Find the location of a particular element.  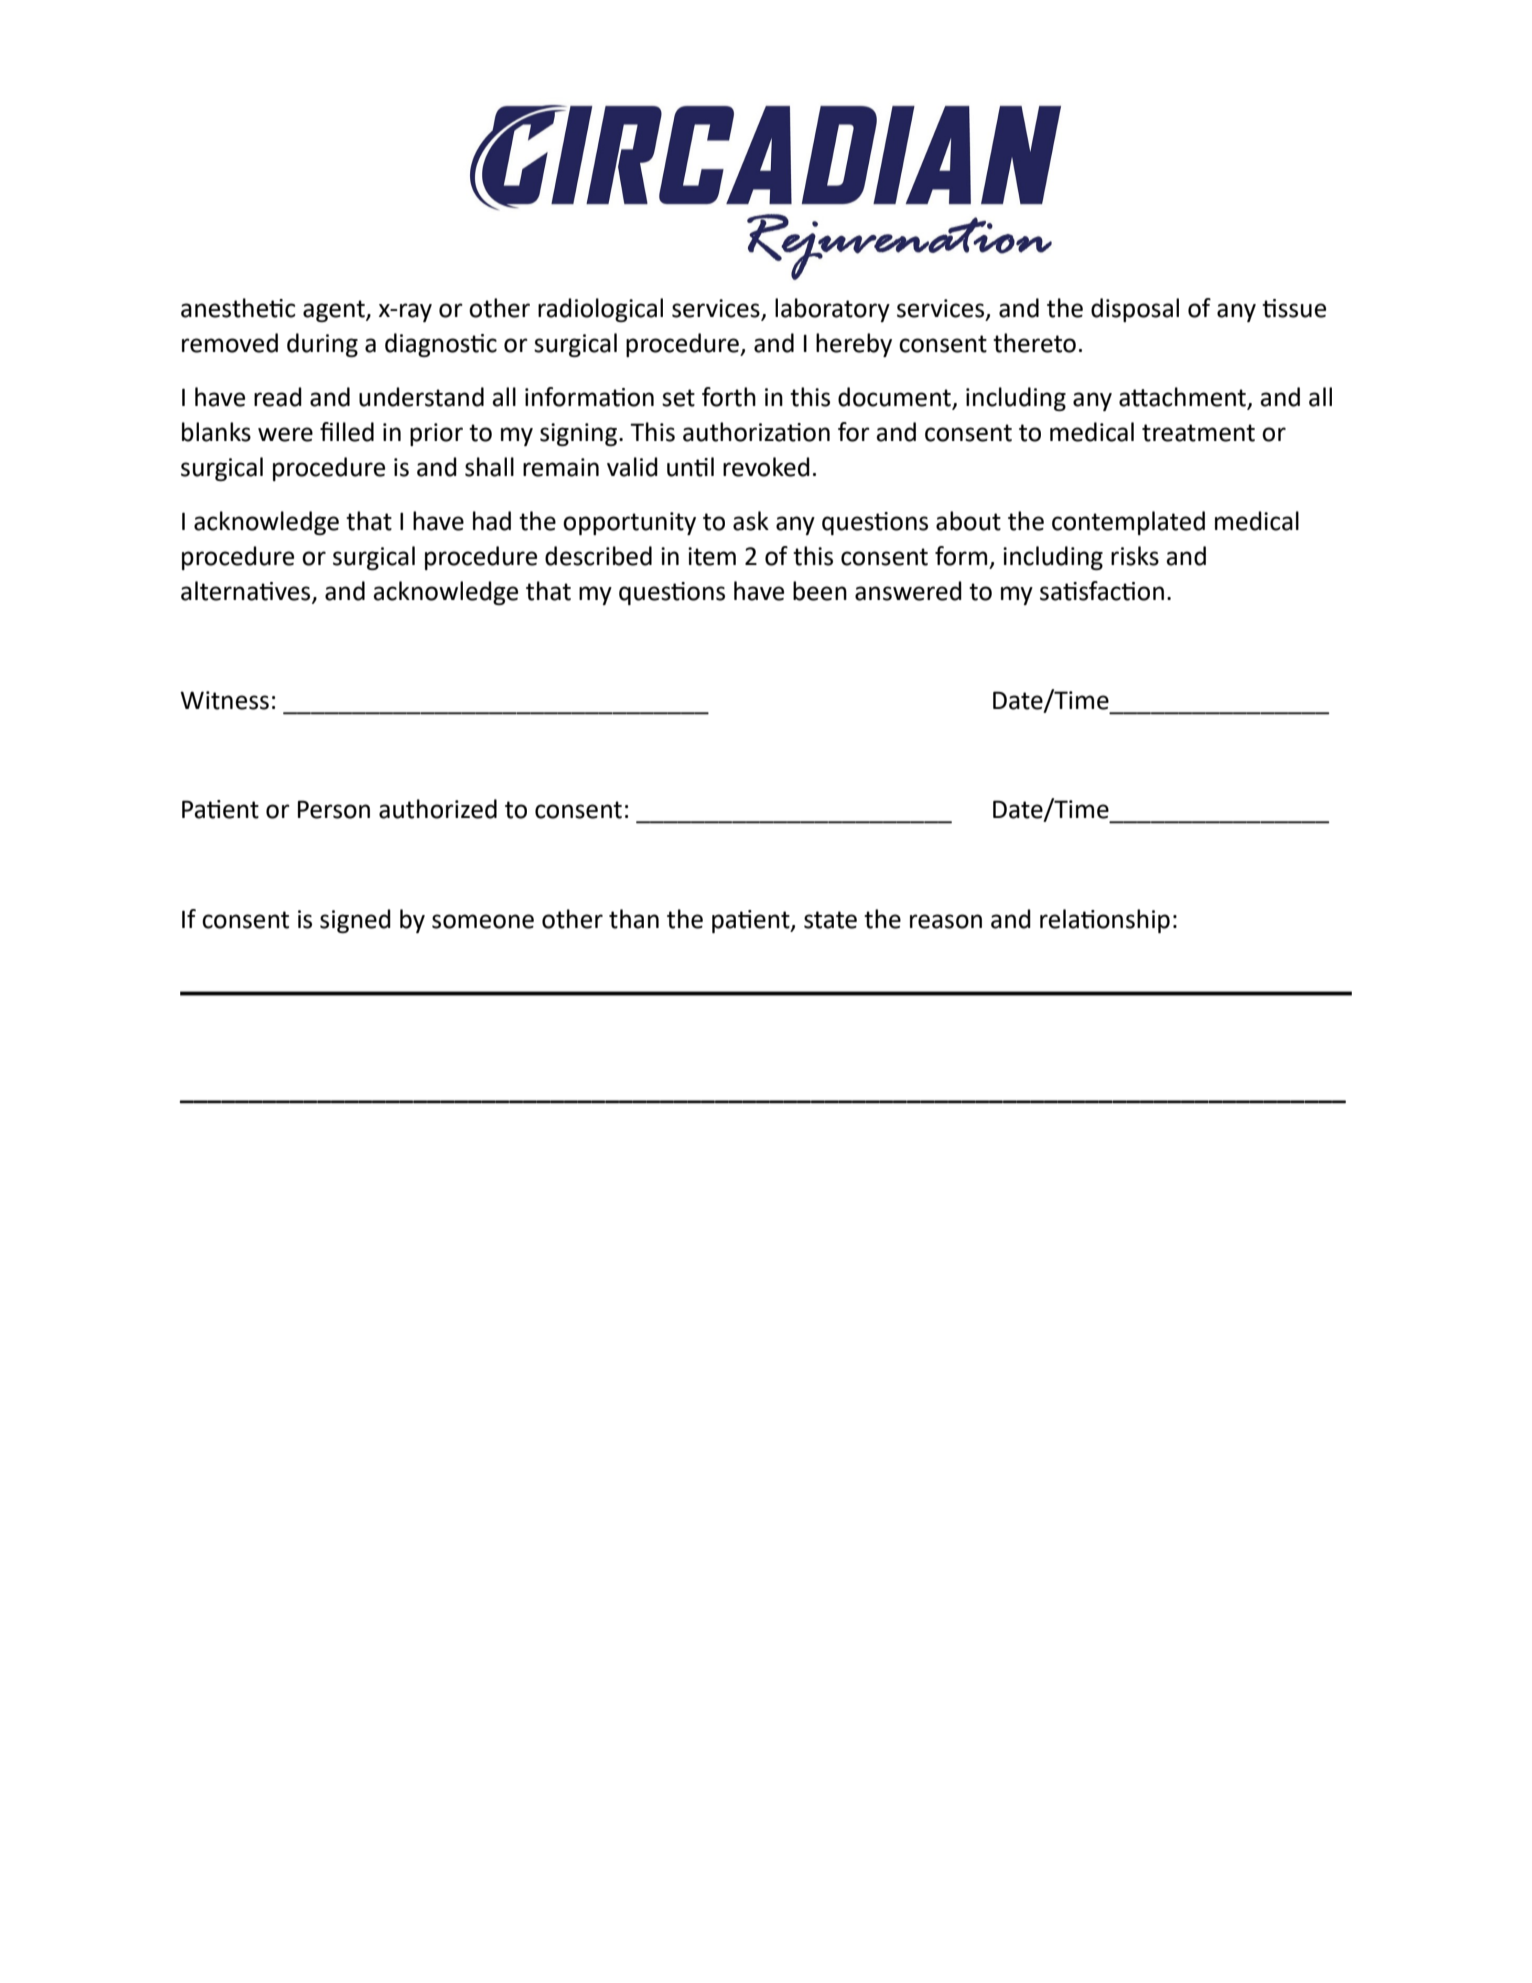

during is located at coordinates (322, 345).
